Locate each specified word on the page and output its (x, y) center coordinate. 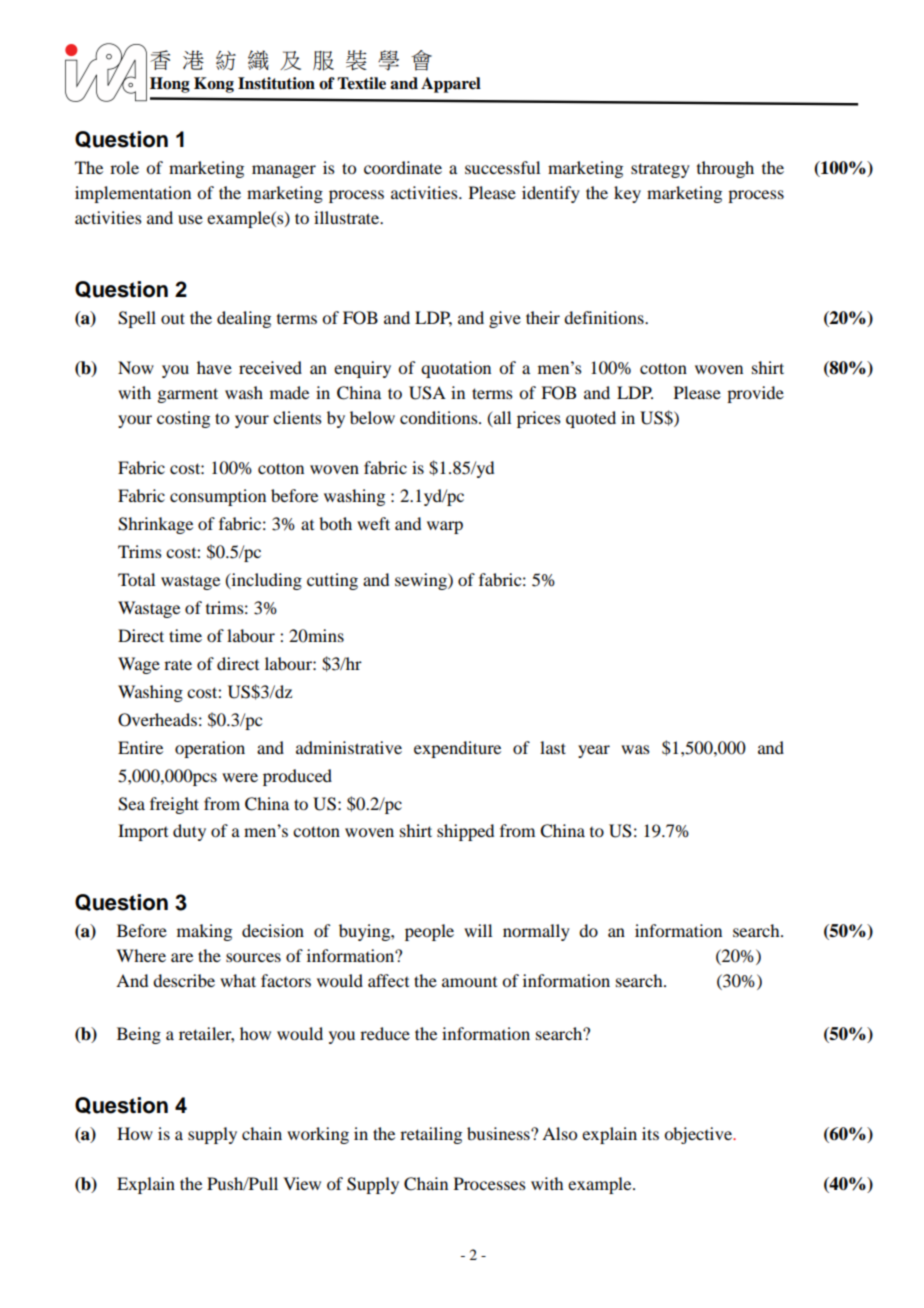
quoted (591, 419)
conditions (440, 417)
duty (189, 832)
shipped (465, 832)
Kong (214, 85)
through (725, 169)
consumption (218, 497)
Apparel (451, 85)
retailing (431, 1135)
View (302, 1183)
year (594, 751)
